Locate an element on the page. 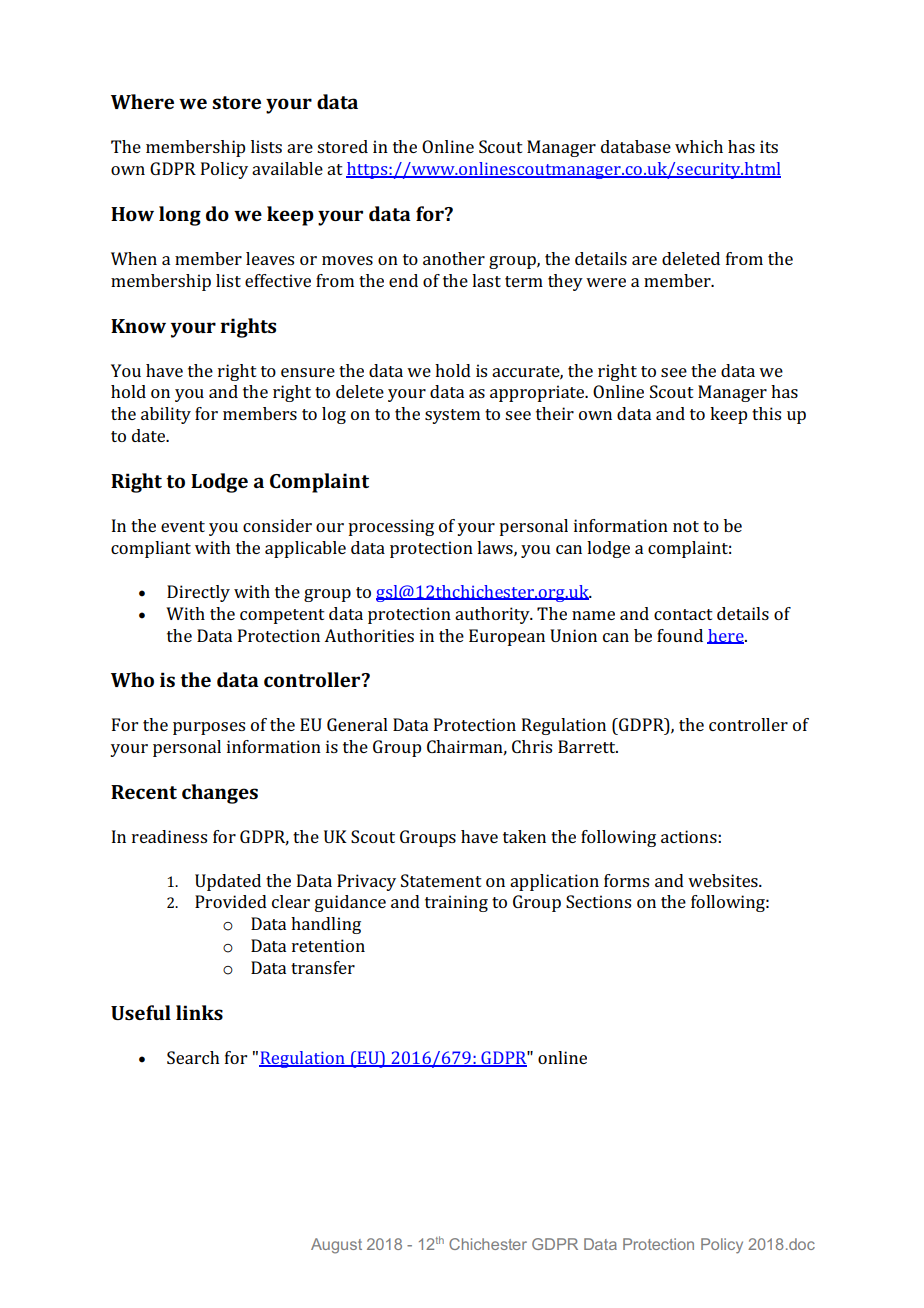  another is located at coordinates (454, 258).
